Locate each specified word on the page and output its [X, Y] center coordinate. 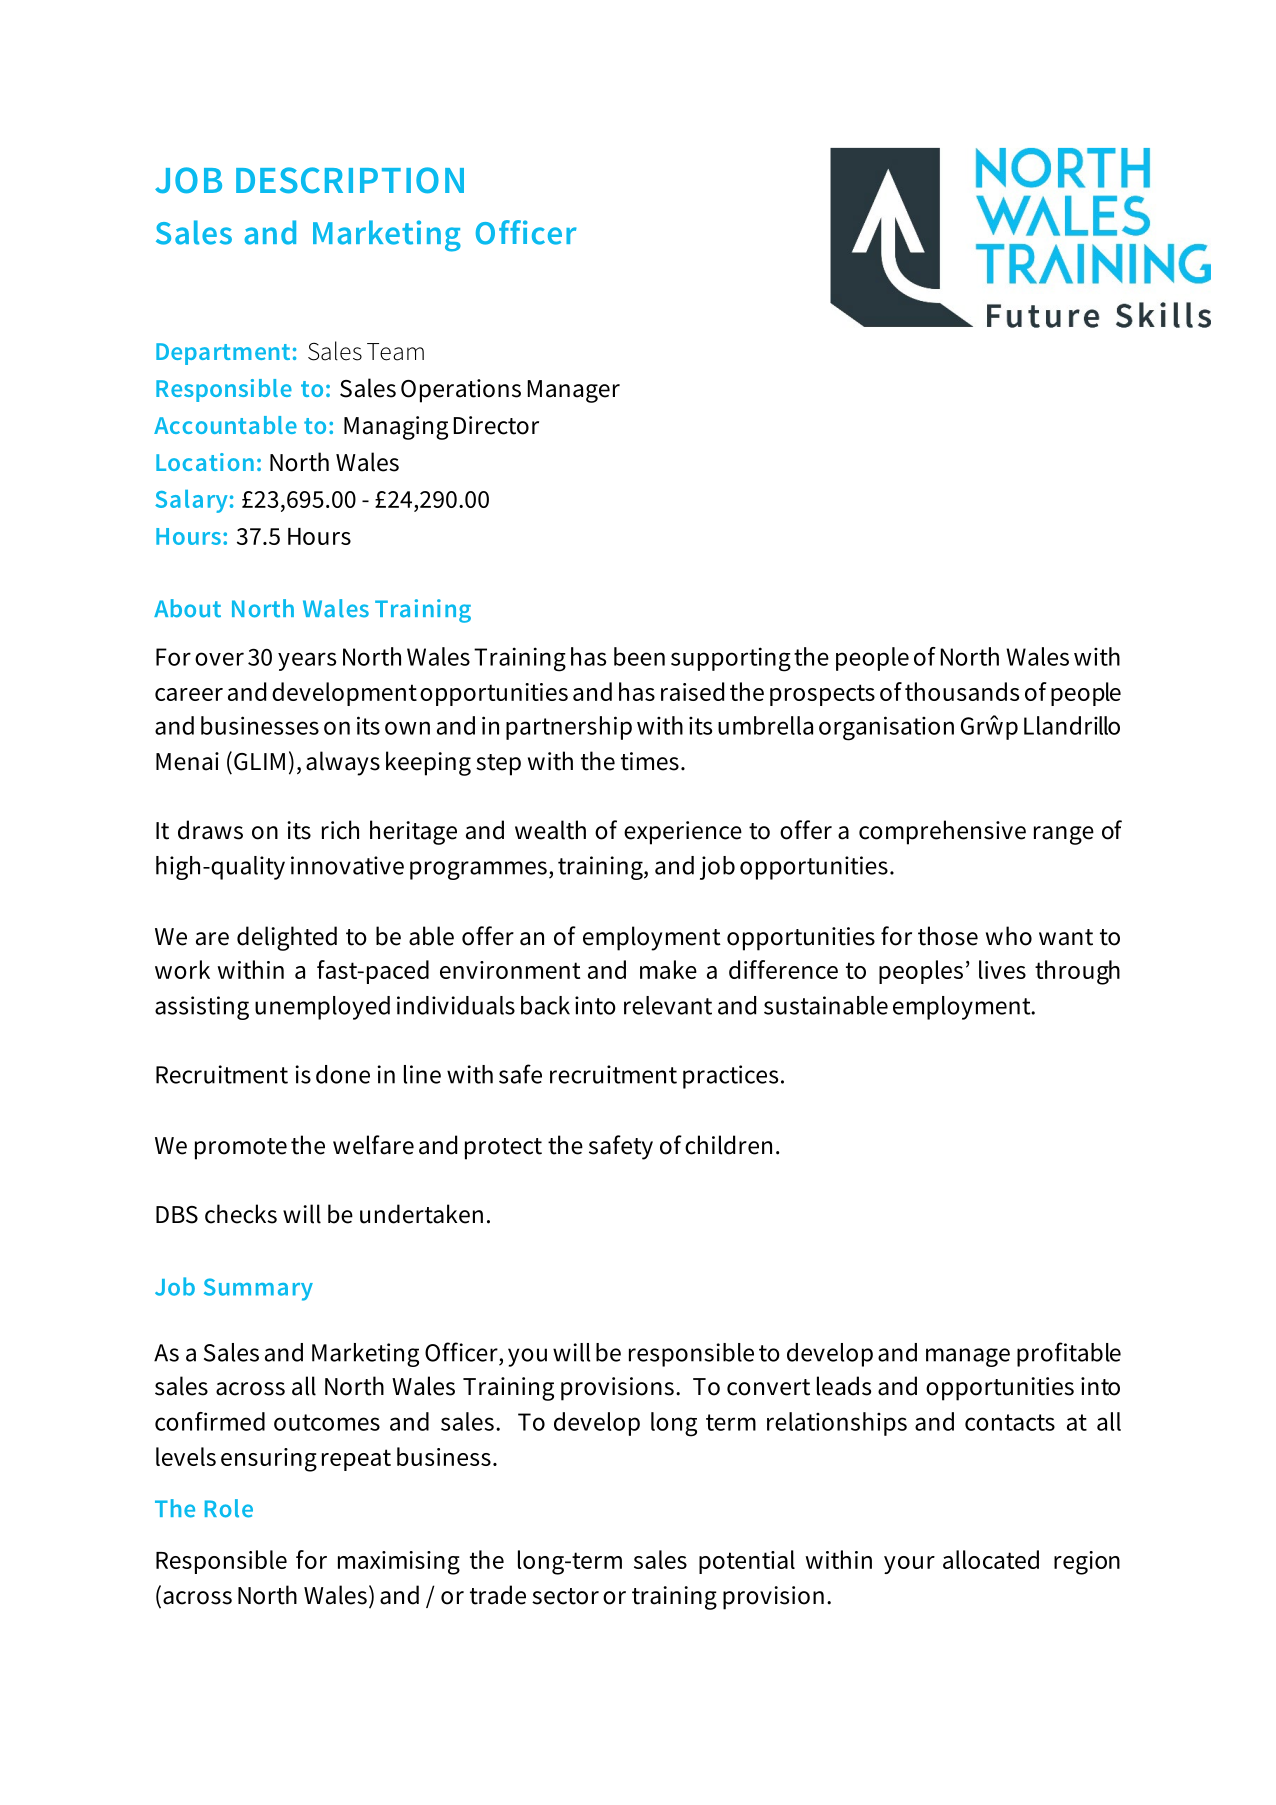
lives [1002, 969]
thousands [962, 691]
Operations [461, 391]
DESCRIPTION [350, 180]
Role [229, 1508]
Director [496, 425]
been [639, 656]
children [728, 1145]
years [307, 661]
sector [565, 1596]
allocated [991, 1559]
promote [241, 1149]
